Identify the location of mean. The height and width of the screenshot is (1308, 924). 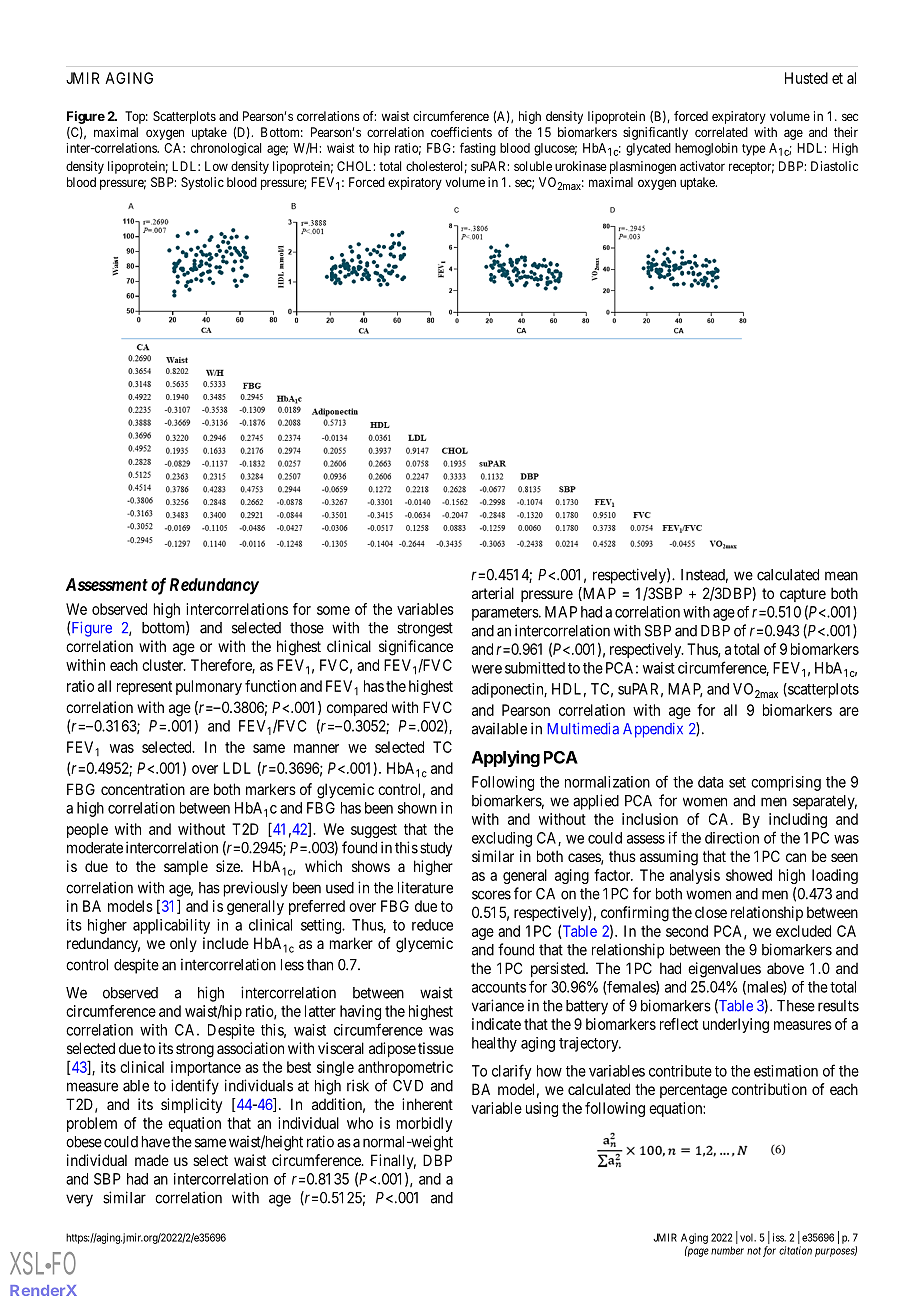
(841, 576).
